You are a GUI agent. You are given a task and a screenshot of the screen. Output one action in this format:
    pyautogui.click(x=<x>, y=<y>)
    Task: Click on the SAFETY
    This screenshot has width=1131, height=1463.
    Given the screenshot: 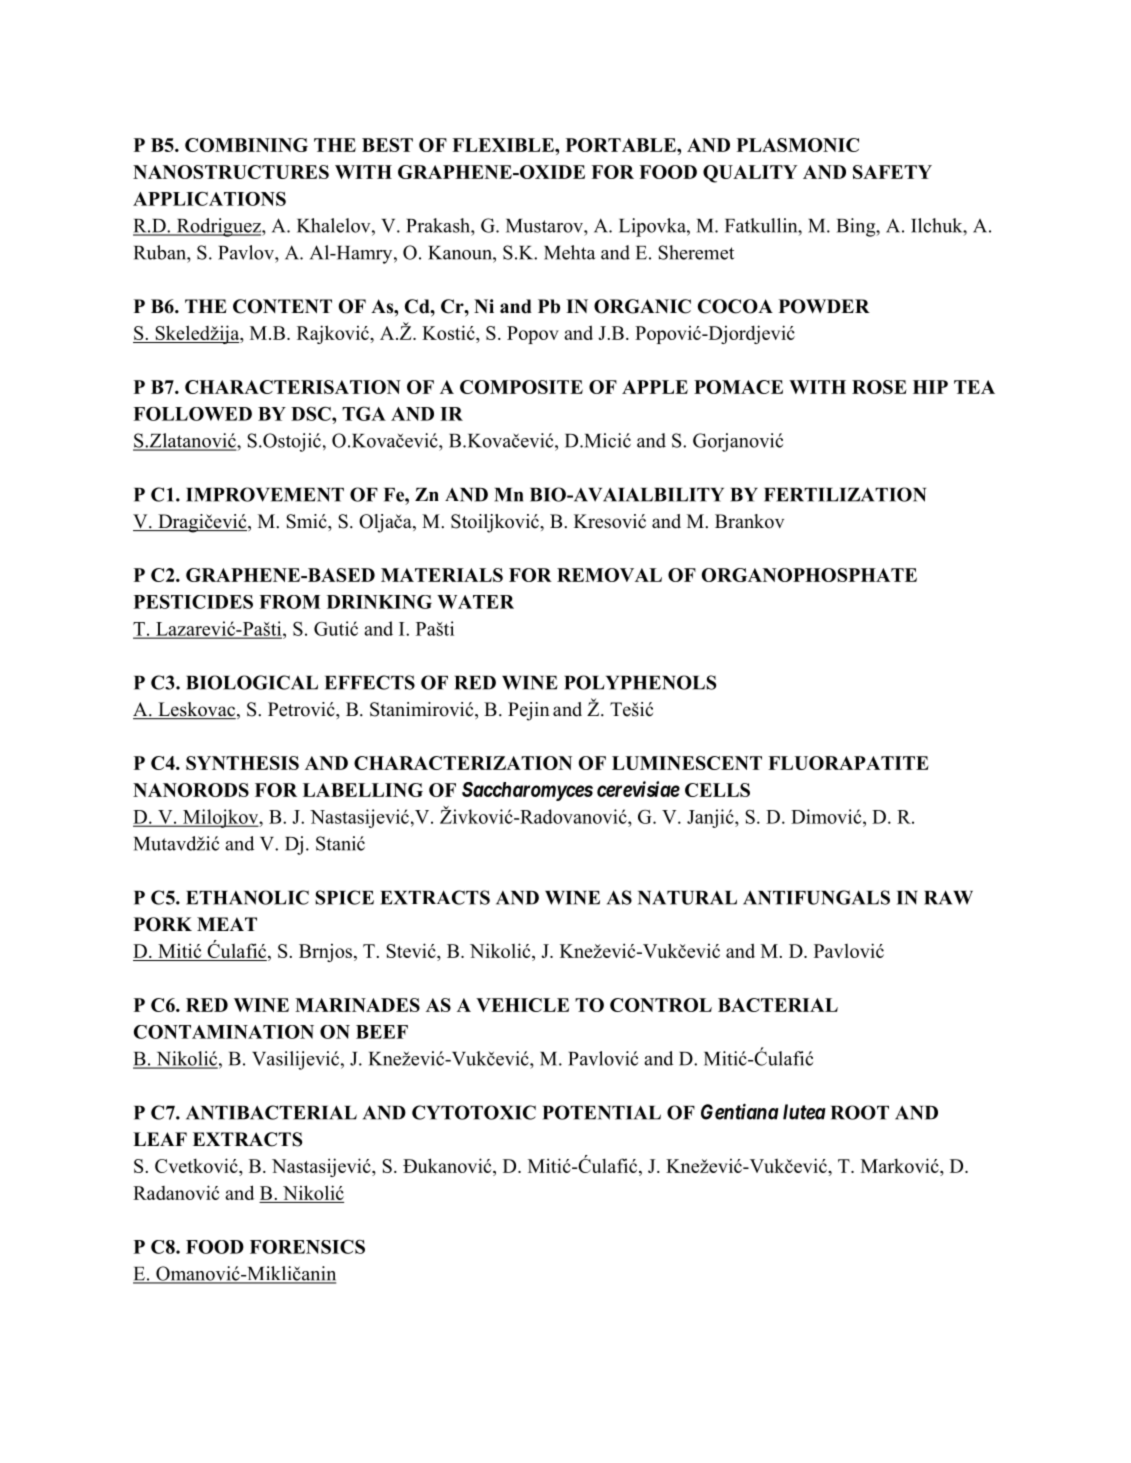 What is the action you would take?
    pyautogui.click(x=892, y=172)
